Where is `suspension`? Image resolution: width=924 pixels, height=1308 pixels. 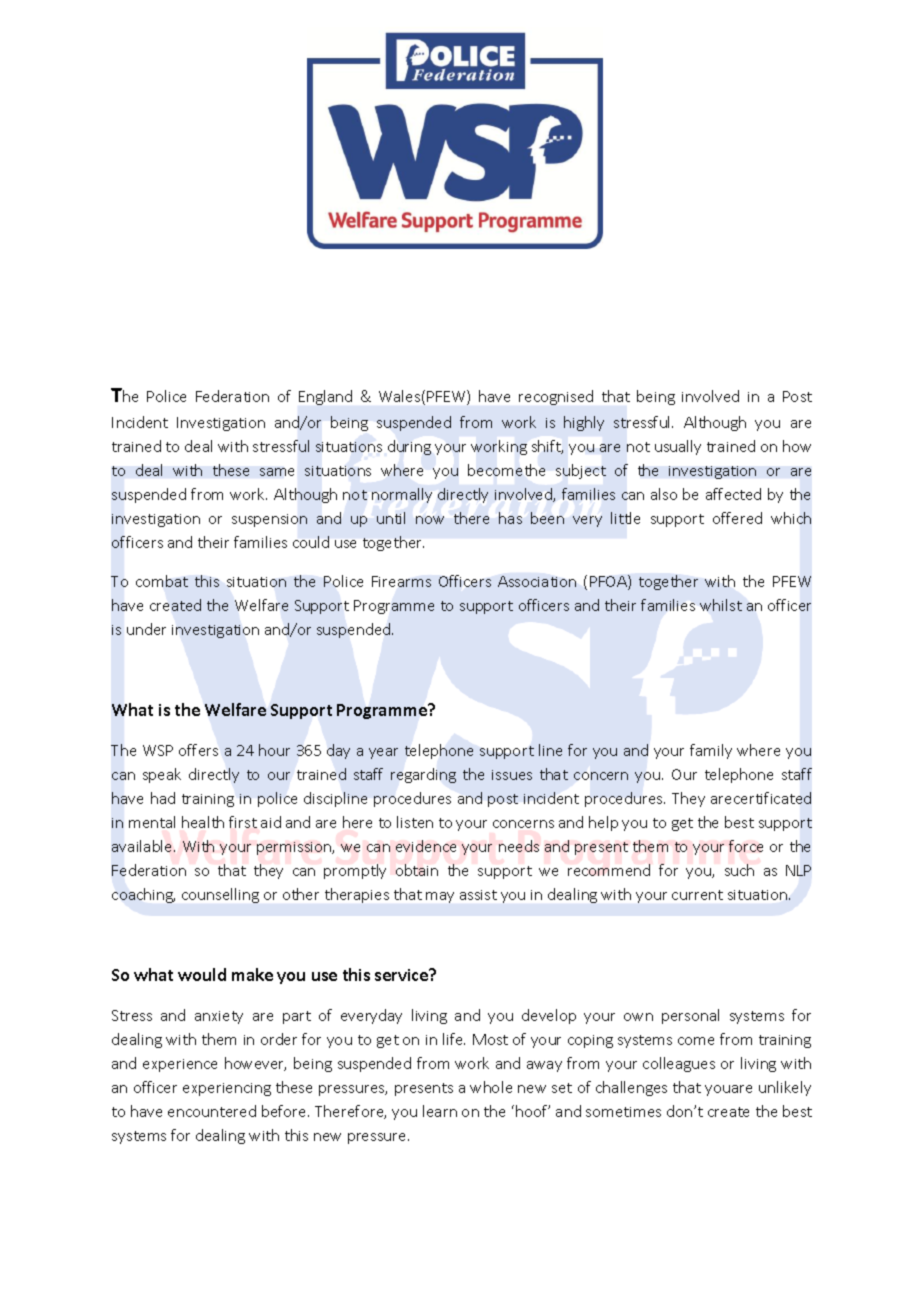 suspension is located at coordinates (269, 520).
